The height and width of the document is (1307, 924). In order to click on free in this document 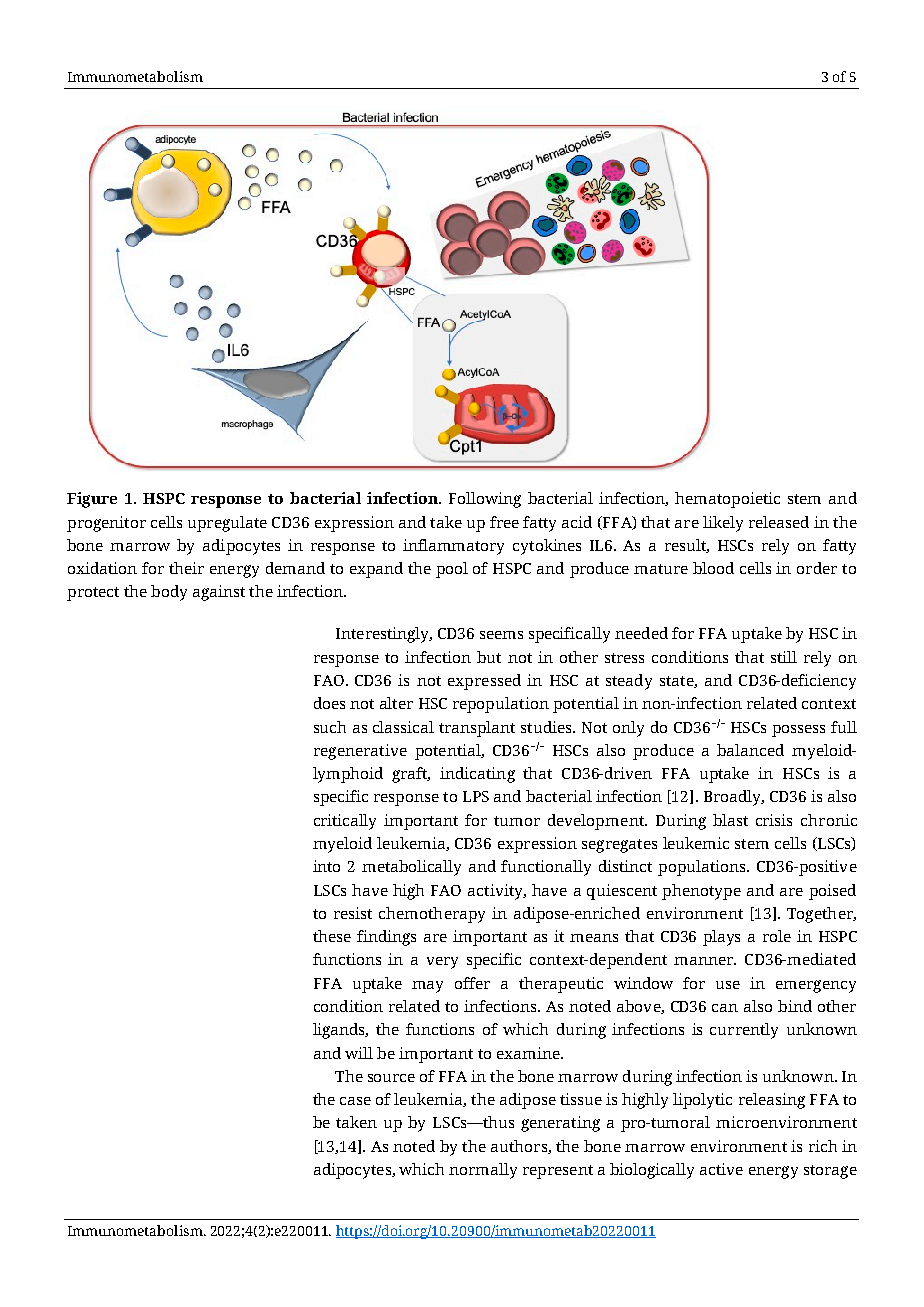, I will do `click(504, 522)`.
